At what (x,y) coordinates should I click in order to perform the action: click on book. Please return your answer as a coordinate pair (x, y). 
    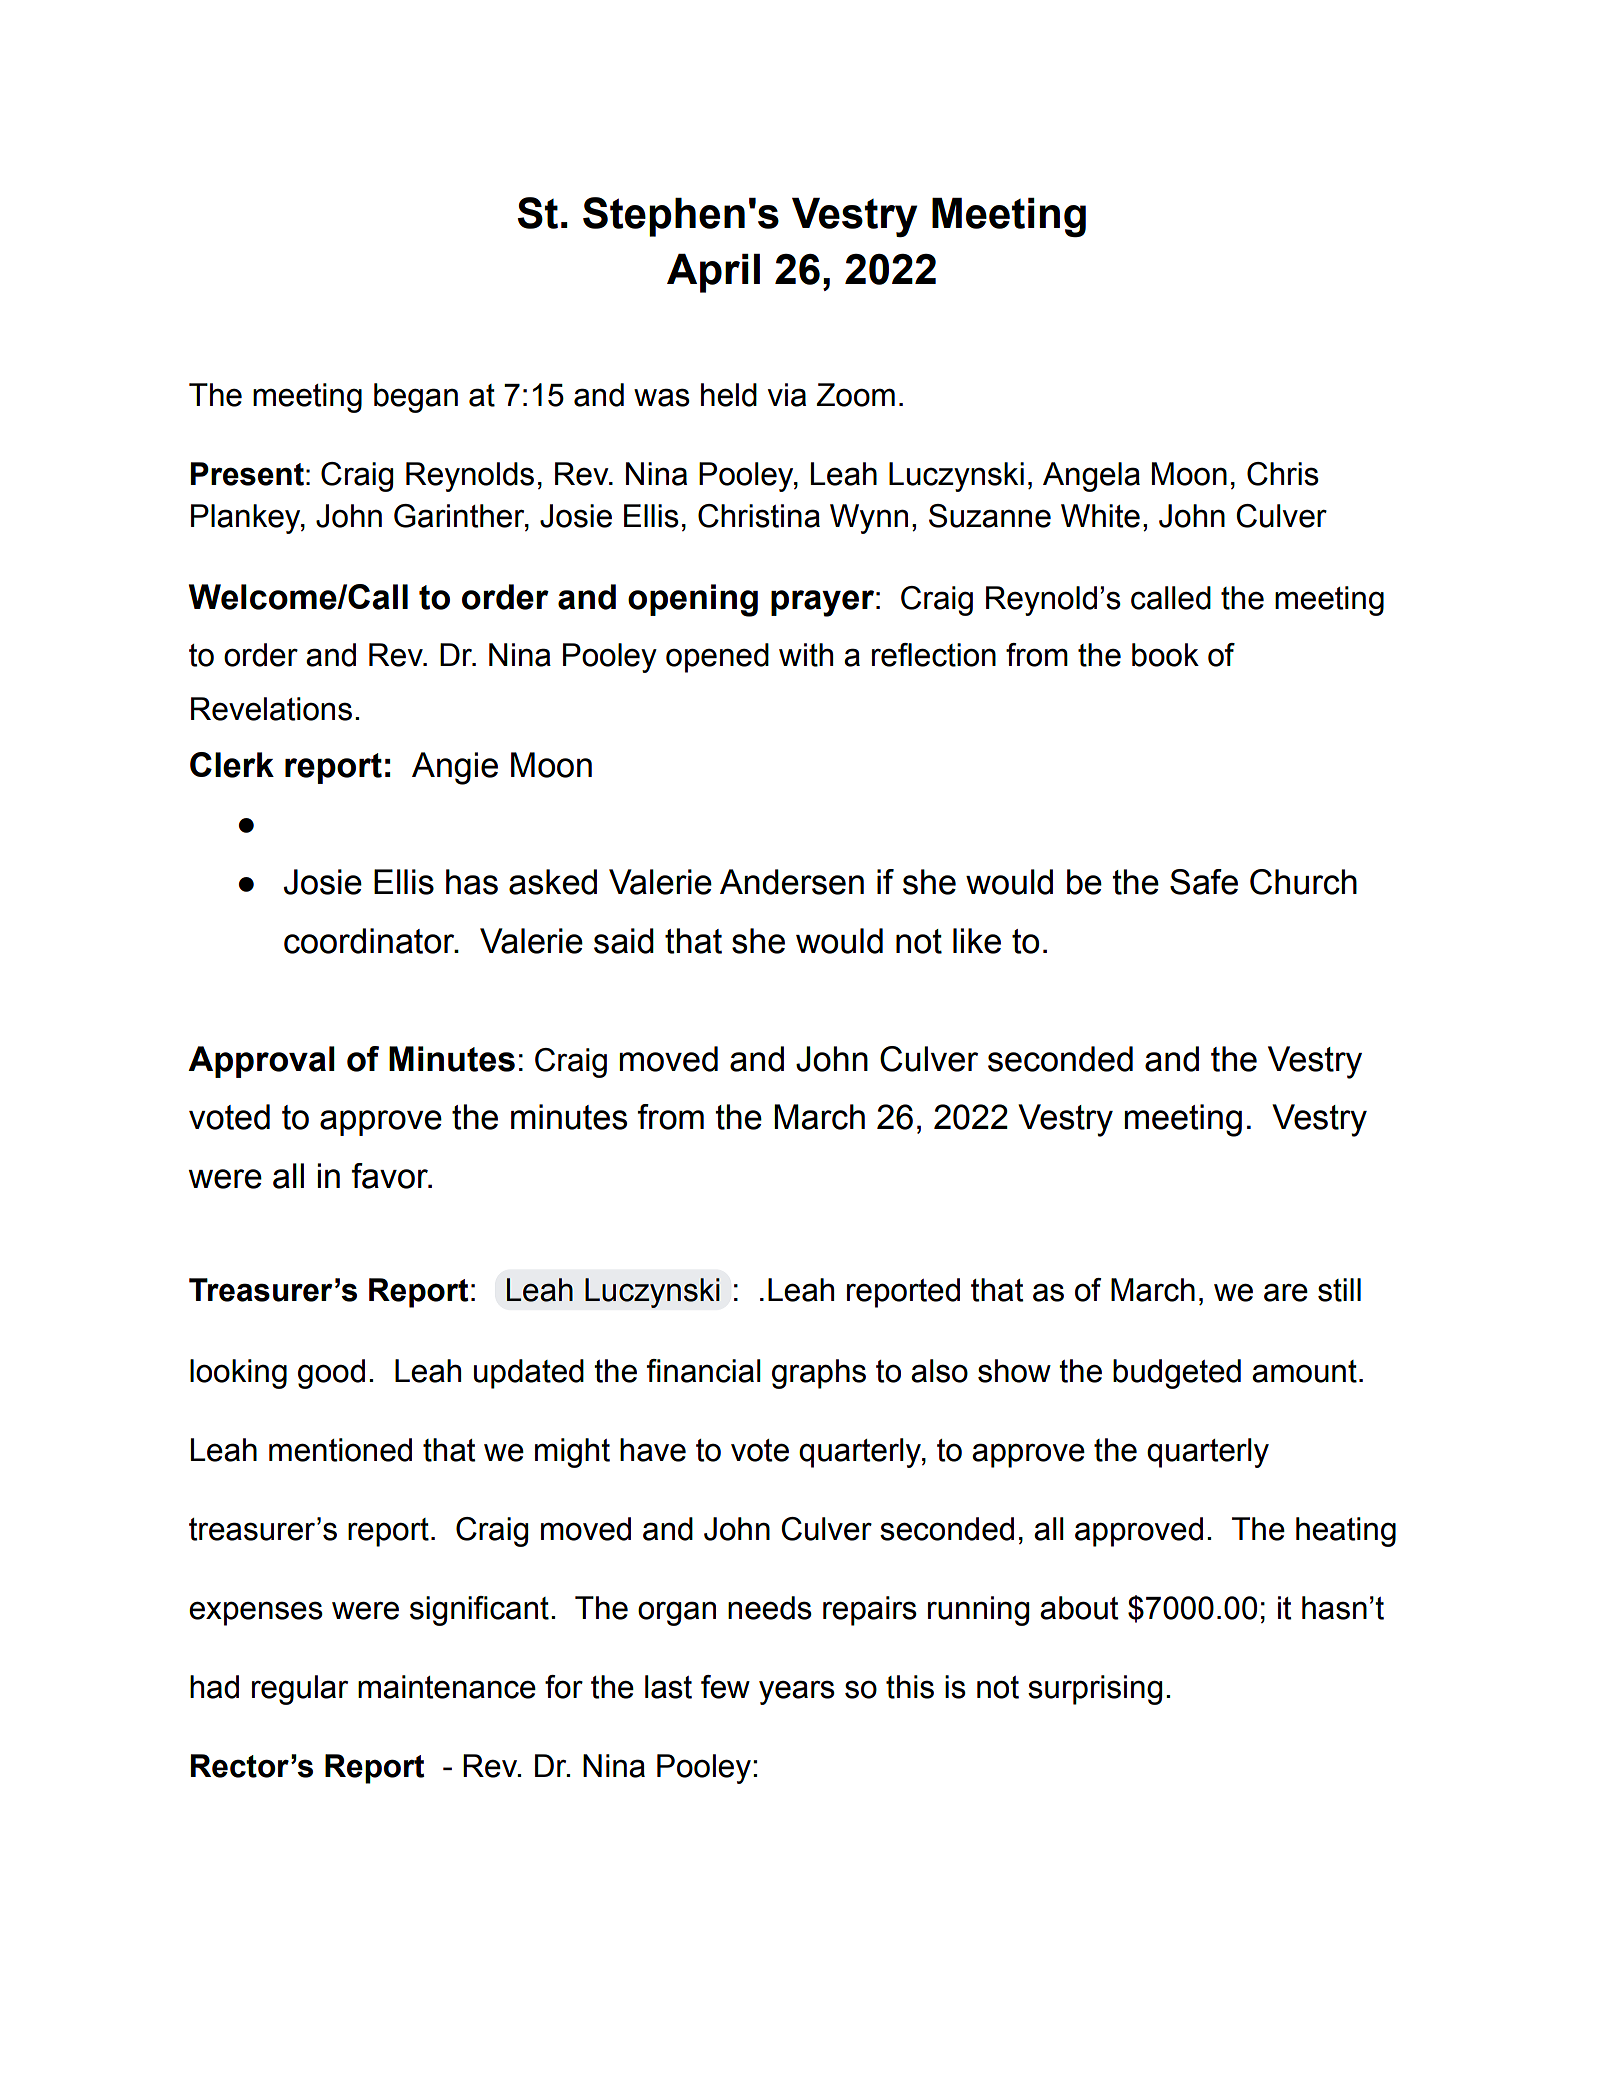
    Looking at the image, I should click on (1165, 655).
